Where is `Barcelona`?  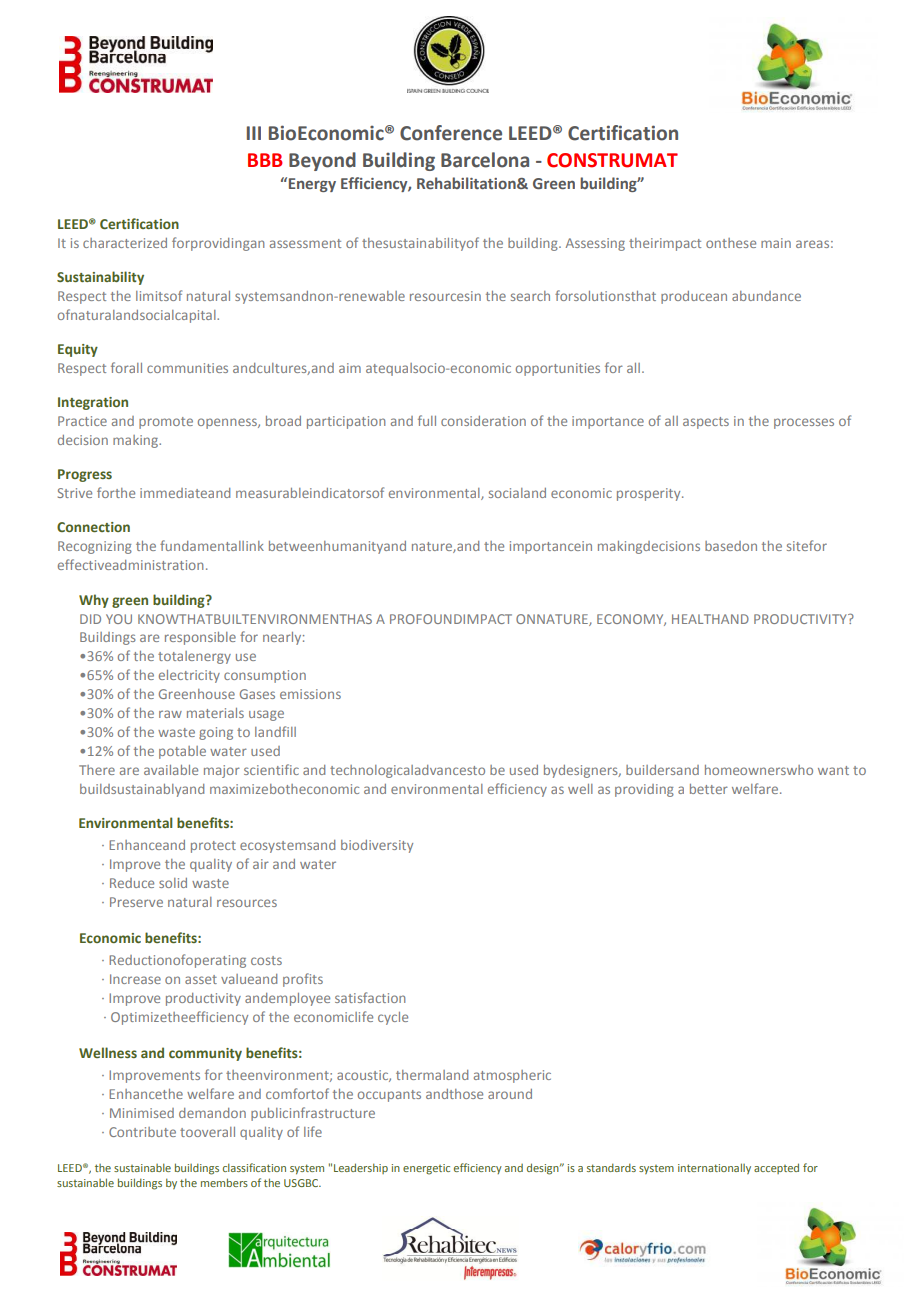
Barcelona is located at coordinates (485, 160).
